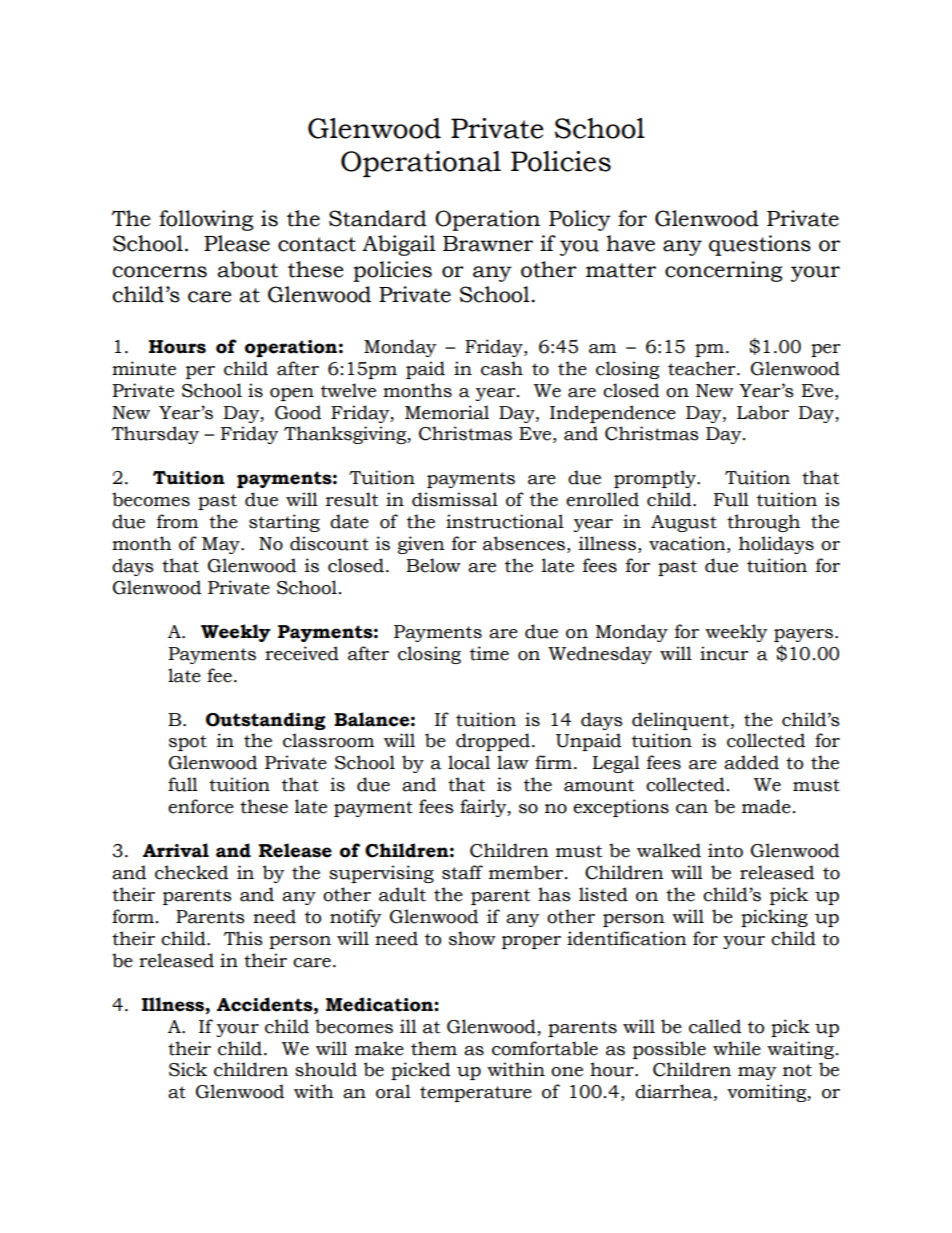  I want to click on temperature, so click(476, 1094).
